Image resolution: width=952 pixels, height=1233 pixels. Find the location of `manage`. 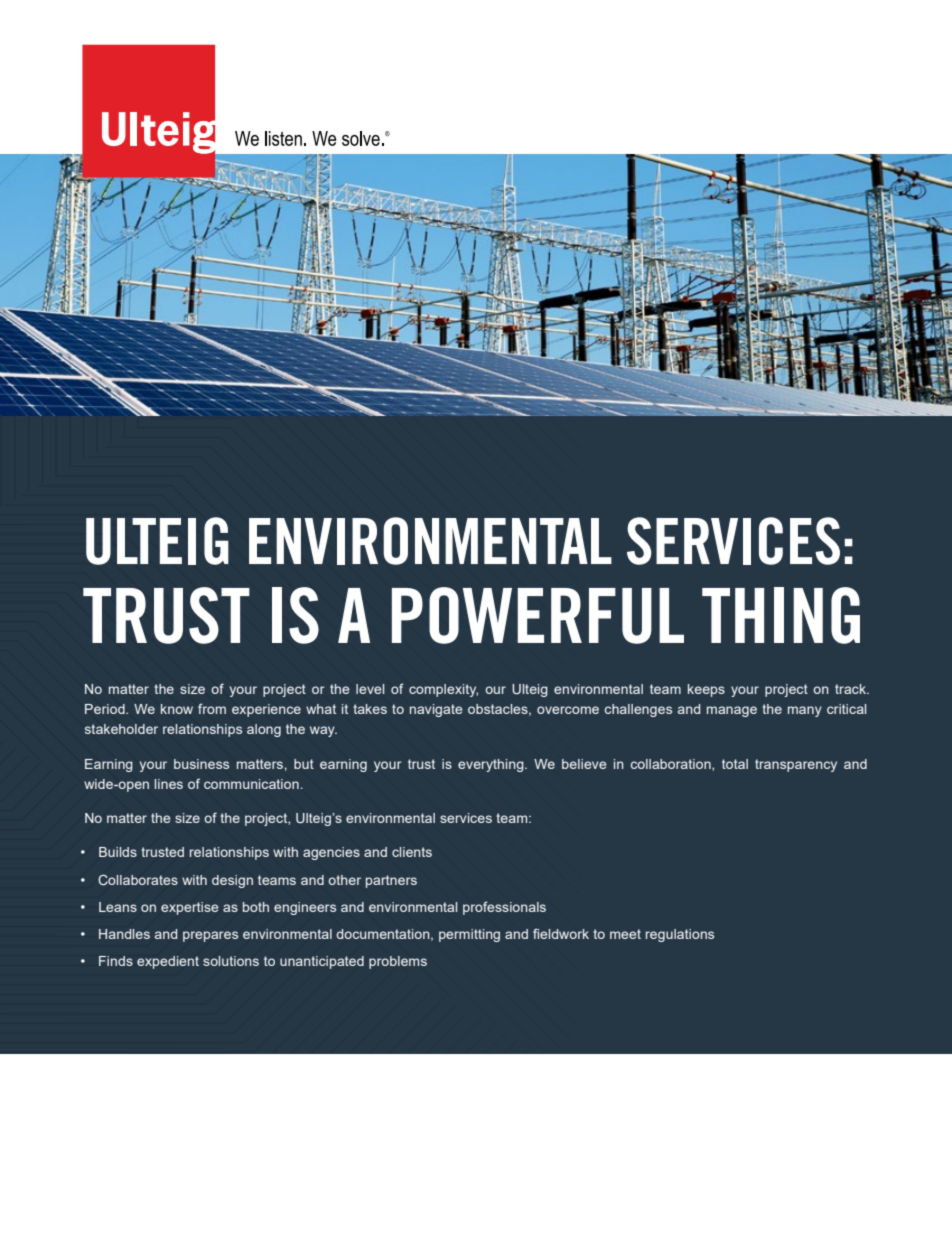

manage is located at coordinates (732, 711).
